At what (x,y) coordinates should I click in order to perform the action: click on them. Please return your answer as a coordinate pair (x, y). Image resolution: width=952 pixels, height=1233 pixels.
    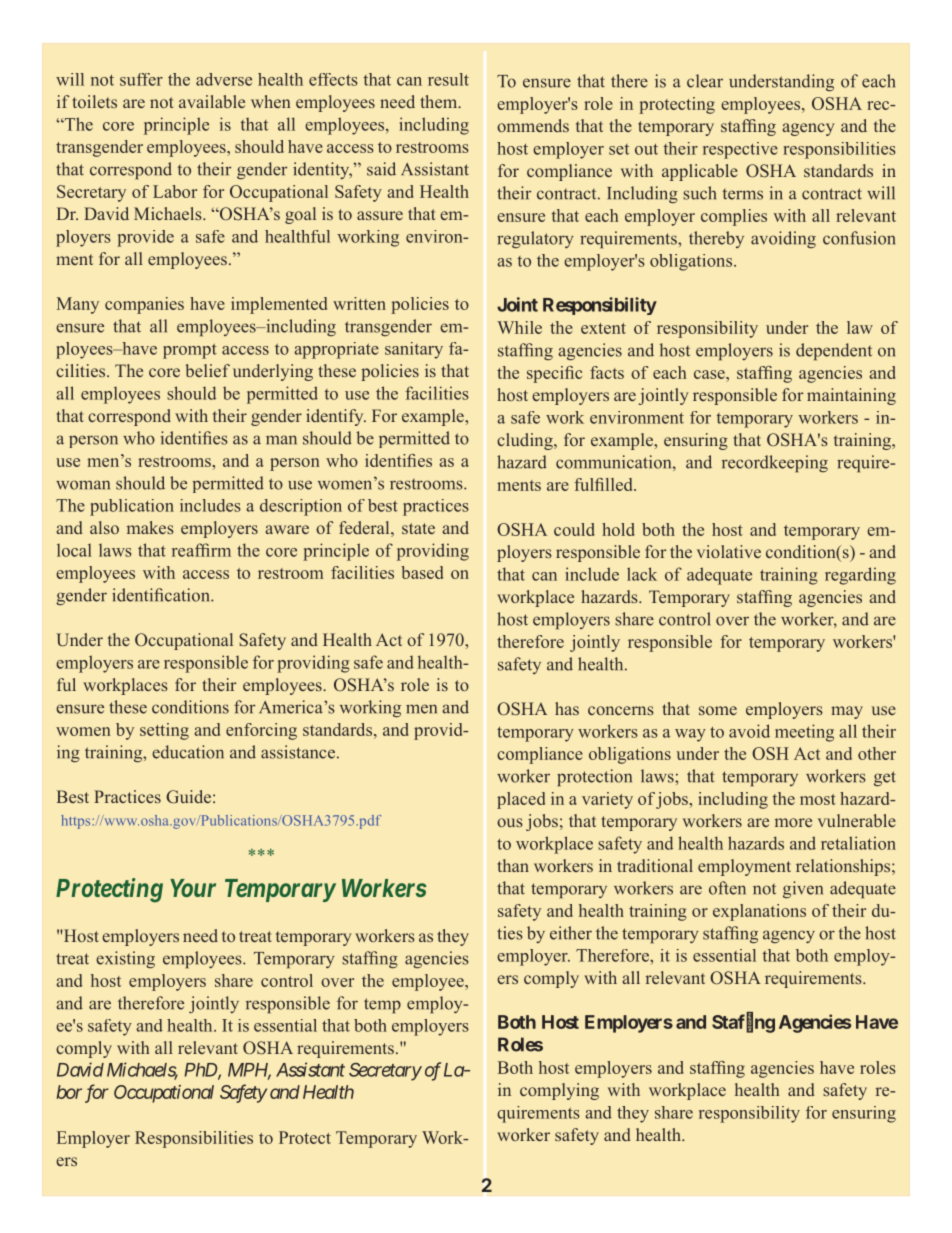
    Looking at the image, I should click on (440, 101).
